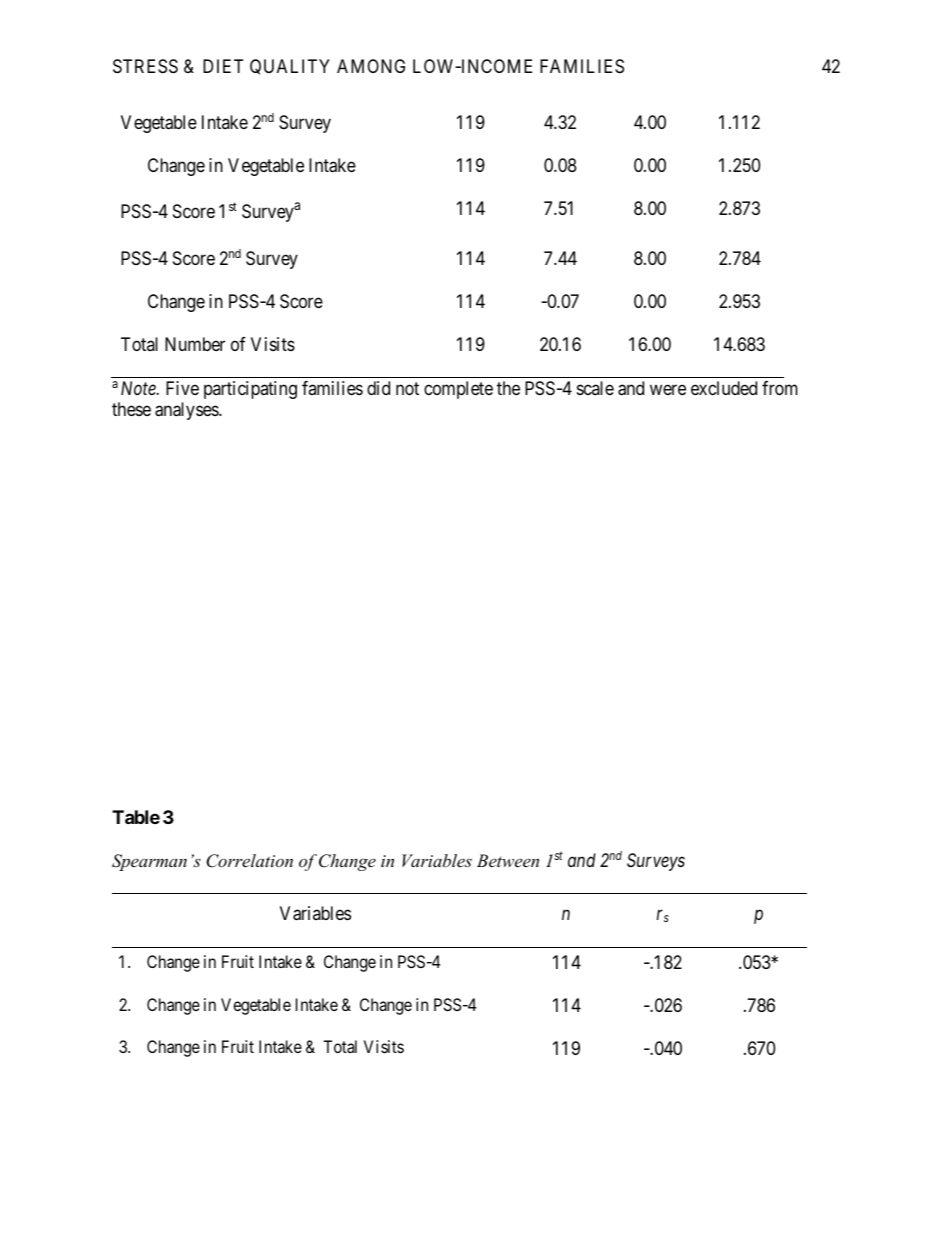 The image size is (952, 1233). Describe the element at coordinates (724, 388) in the image. I see `excluded` at that location.
